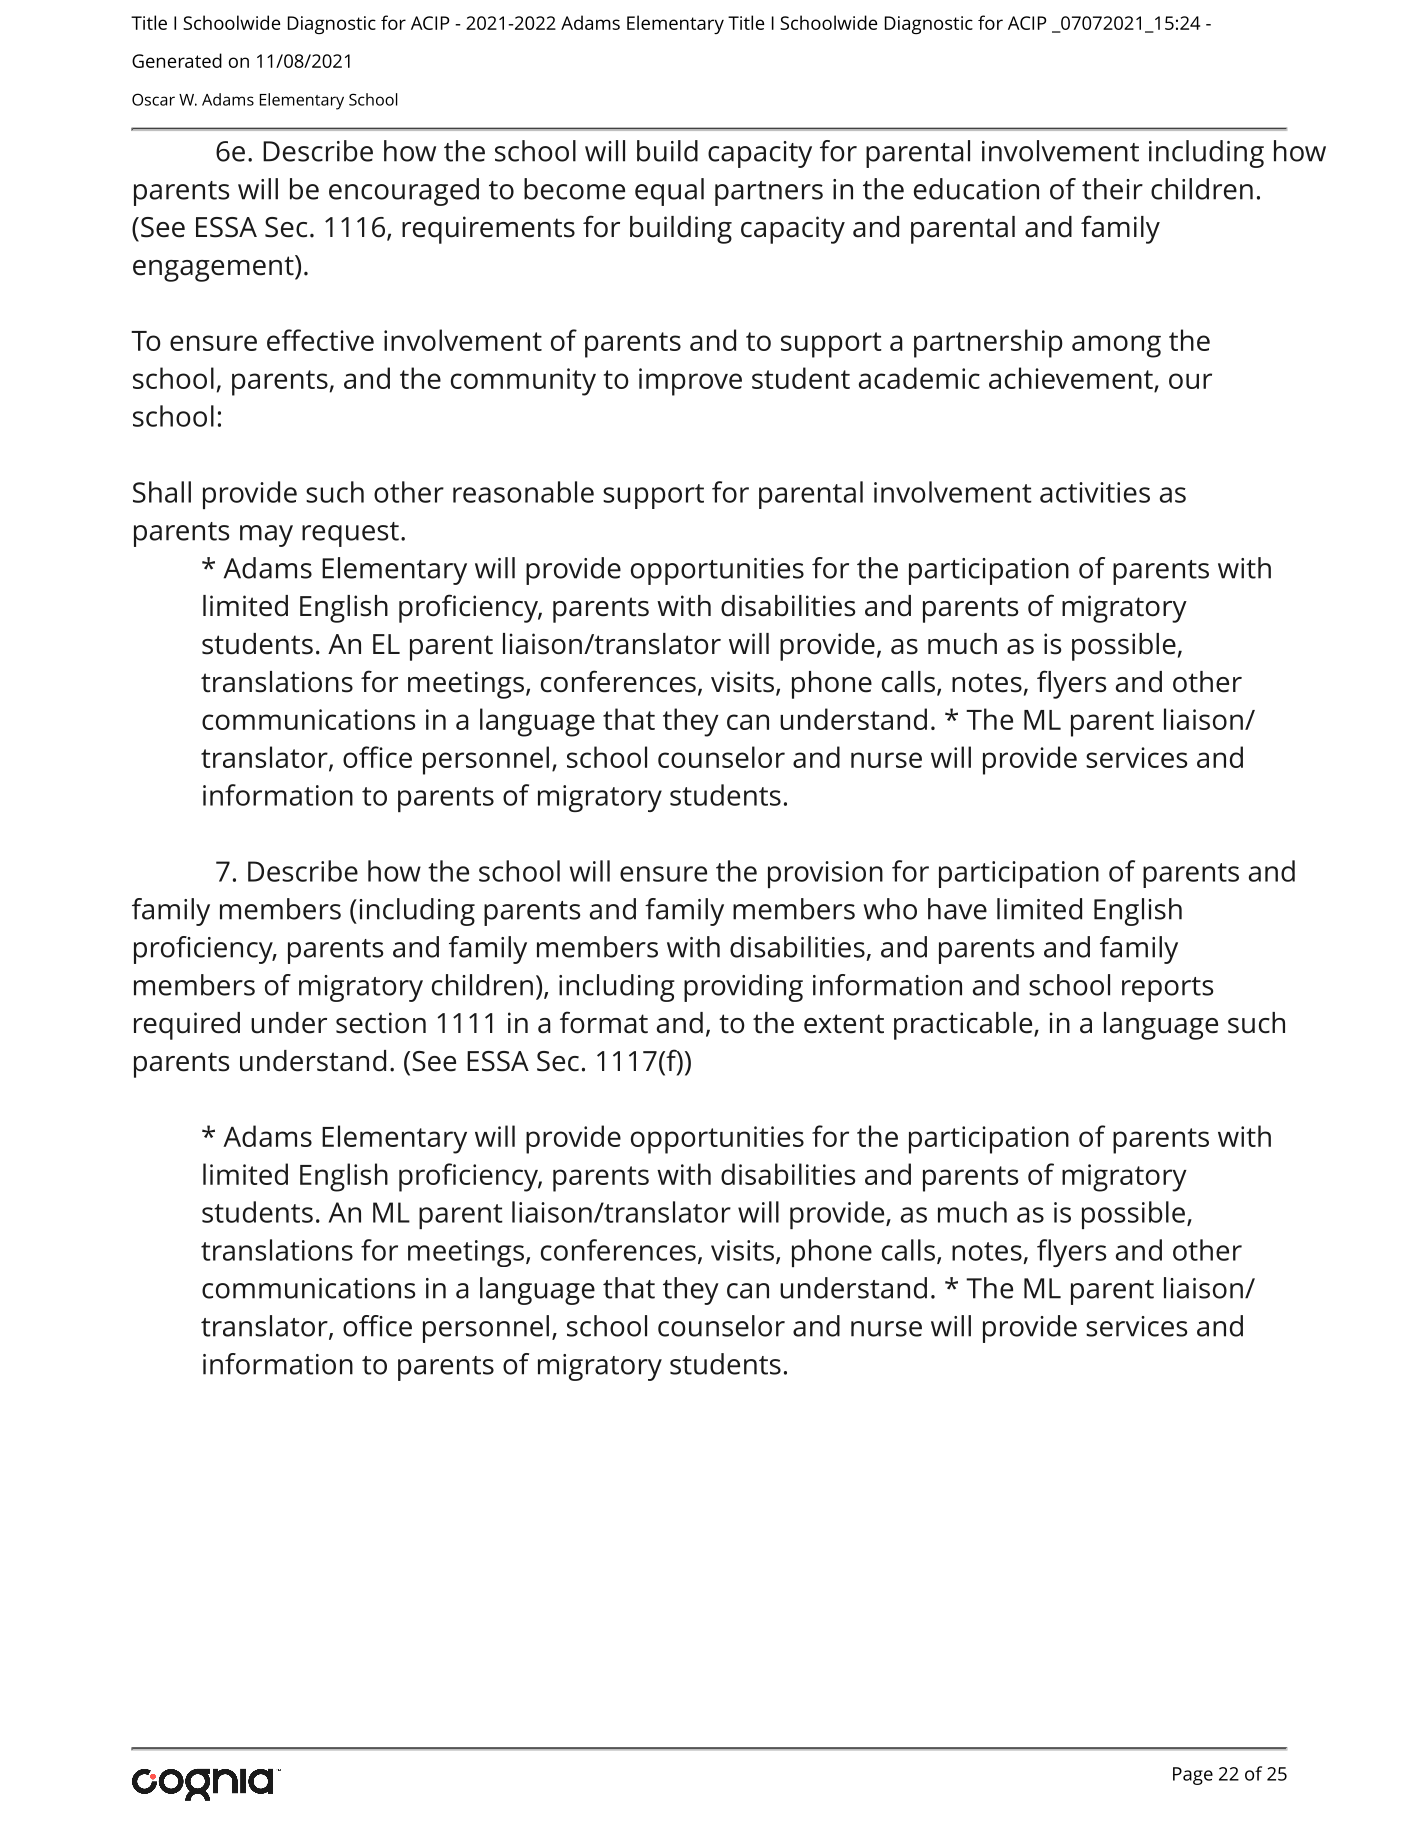 The height and width of the document is (1837, 1419). I want to click on their, so click(1112, 189).
